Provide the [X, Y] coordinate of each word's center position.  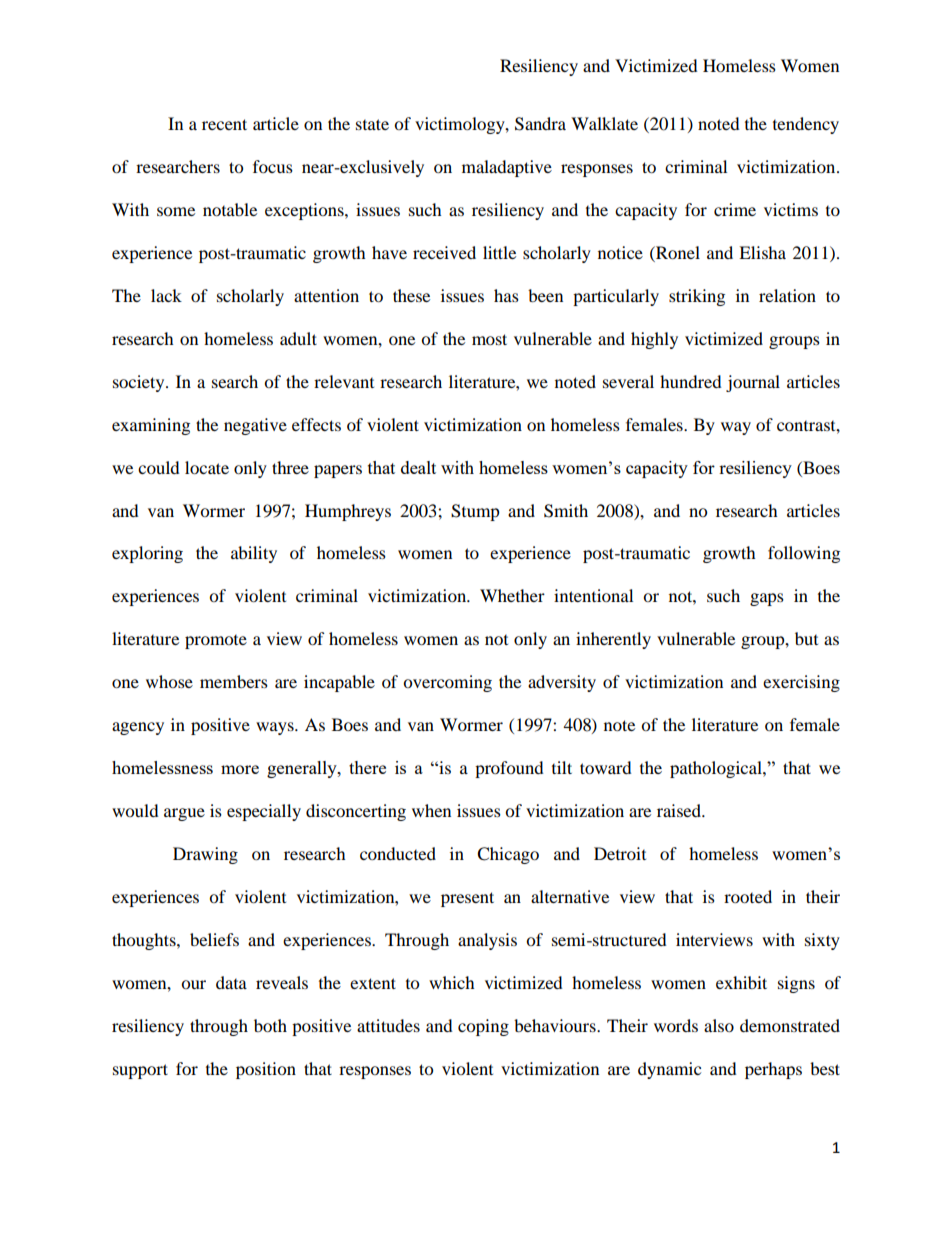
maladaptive [507, 168]
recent [224, 124]
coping [483, 1027]
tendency [806, 125]
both [270, 1025]
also [719, 1025]
